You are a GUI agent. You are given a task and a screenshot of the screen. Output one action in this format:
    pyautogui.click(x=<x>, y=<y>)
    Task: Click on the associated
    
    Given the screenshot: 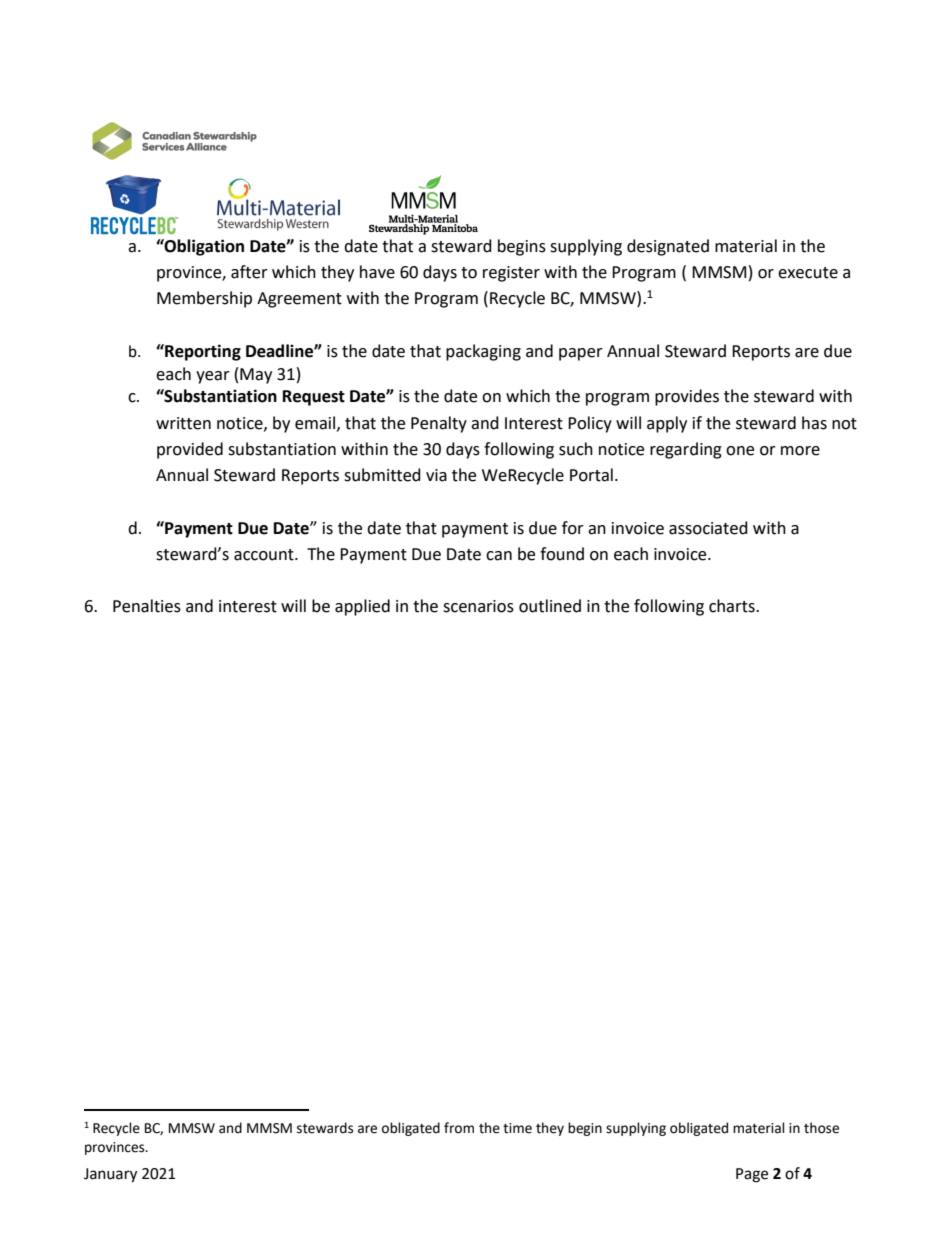 What is the action you would take?
    pyautogui.click(x=708, y=528)
